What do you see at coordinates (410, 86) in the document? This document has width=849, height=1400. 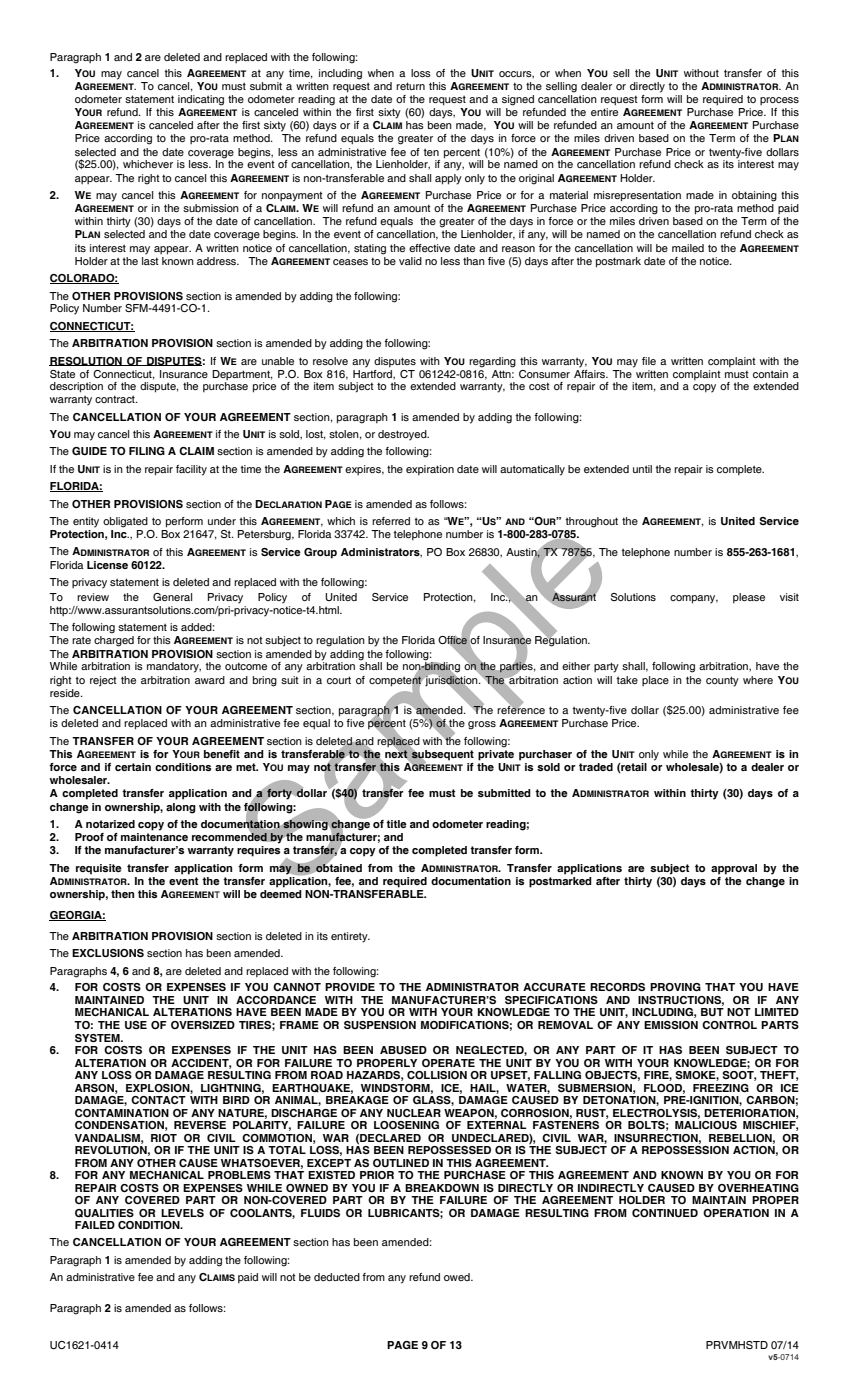 I see `return` at bounding box center [410, 86].
